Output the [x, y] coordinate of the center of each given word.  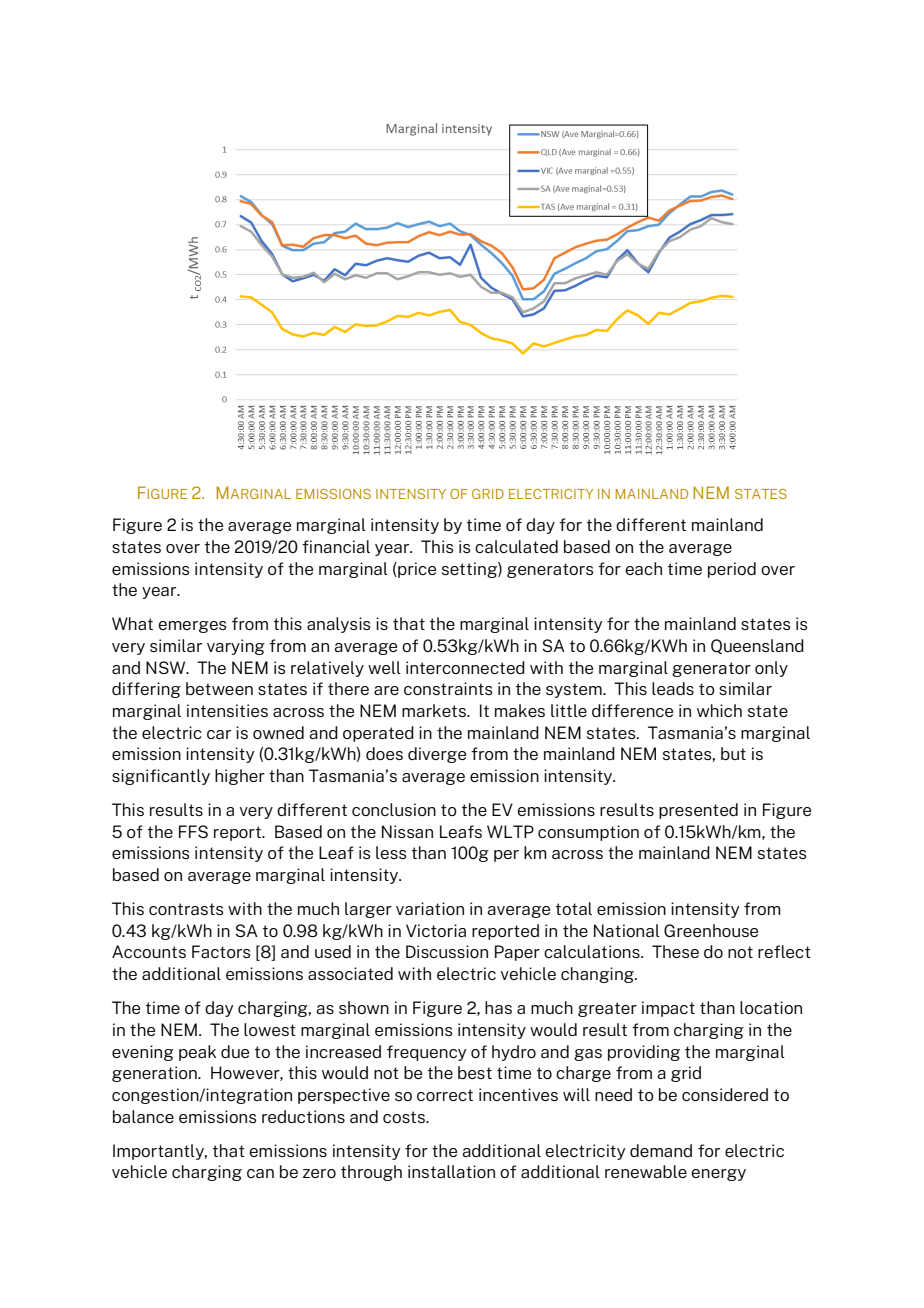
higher [240, 777]
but [733, 753]
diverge [437, 755]
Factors [221, 951]
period [732, 570]
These [675, 951]
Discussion [447, 951]
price [416, 570]
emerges [192, 627]
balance [143, 1116]
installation [451, 1171]
